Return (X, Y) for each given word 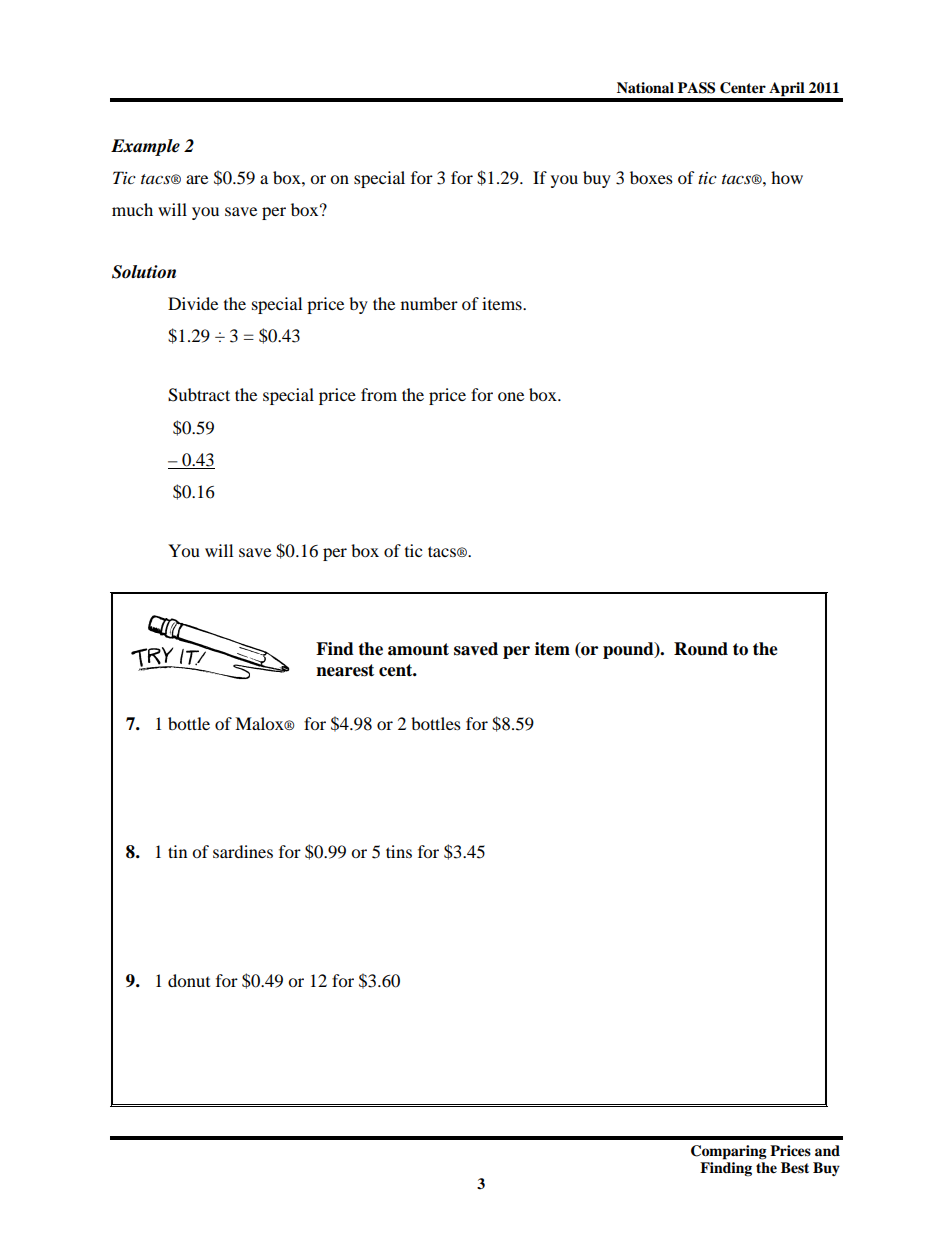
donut (189, 980)
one (511, 396)
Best (795, 1168)
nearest (345, 670)
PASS (696, 88)
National (645, 87)
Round (701, 649)
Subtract (199, 395)
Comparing (729, 1152)
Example (145, 147)
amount (418, 649)
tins (399, 851)
